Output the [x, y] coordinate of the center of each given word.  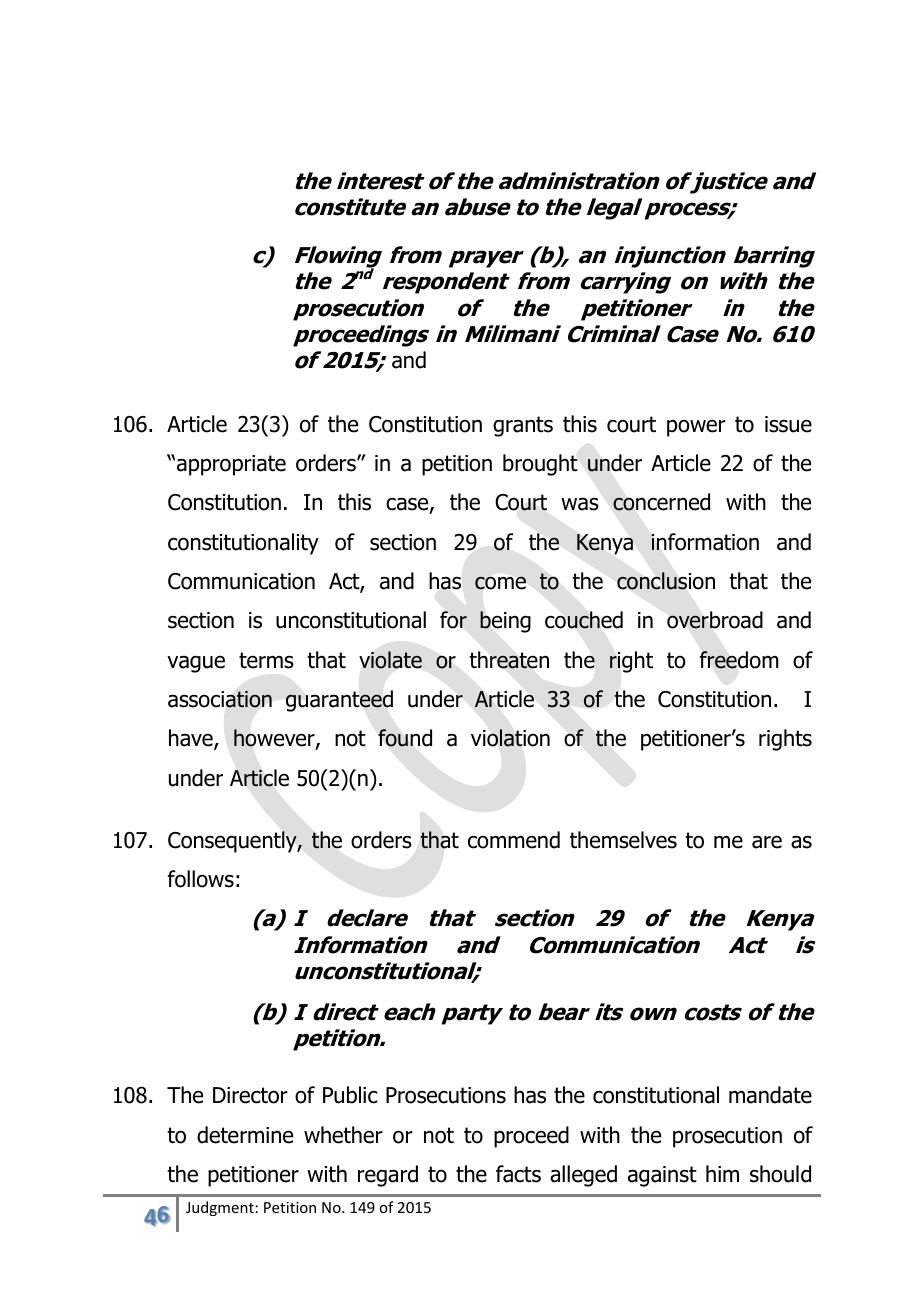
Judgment [220, 1208]
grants [523, 426]
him [722, 1173]
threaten [509, 660]
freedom [739, 660]
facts [518, 1174]
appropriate [231, 465]
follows [201, 879]
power [696, 428]
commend [514, 840]
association [220, 699]
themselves [623, 840]
